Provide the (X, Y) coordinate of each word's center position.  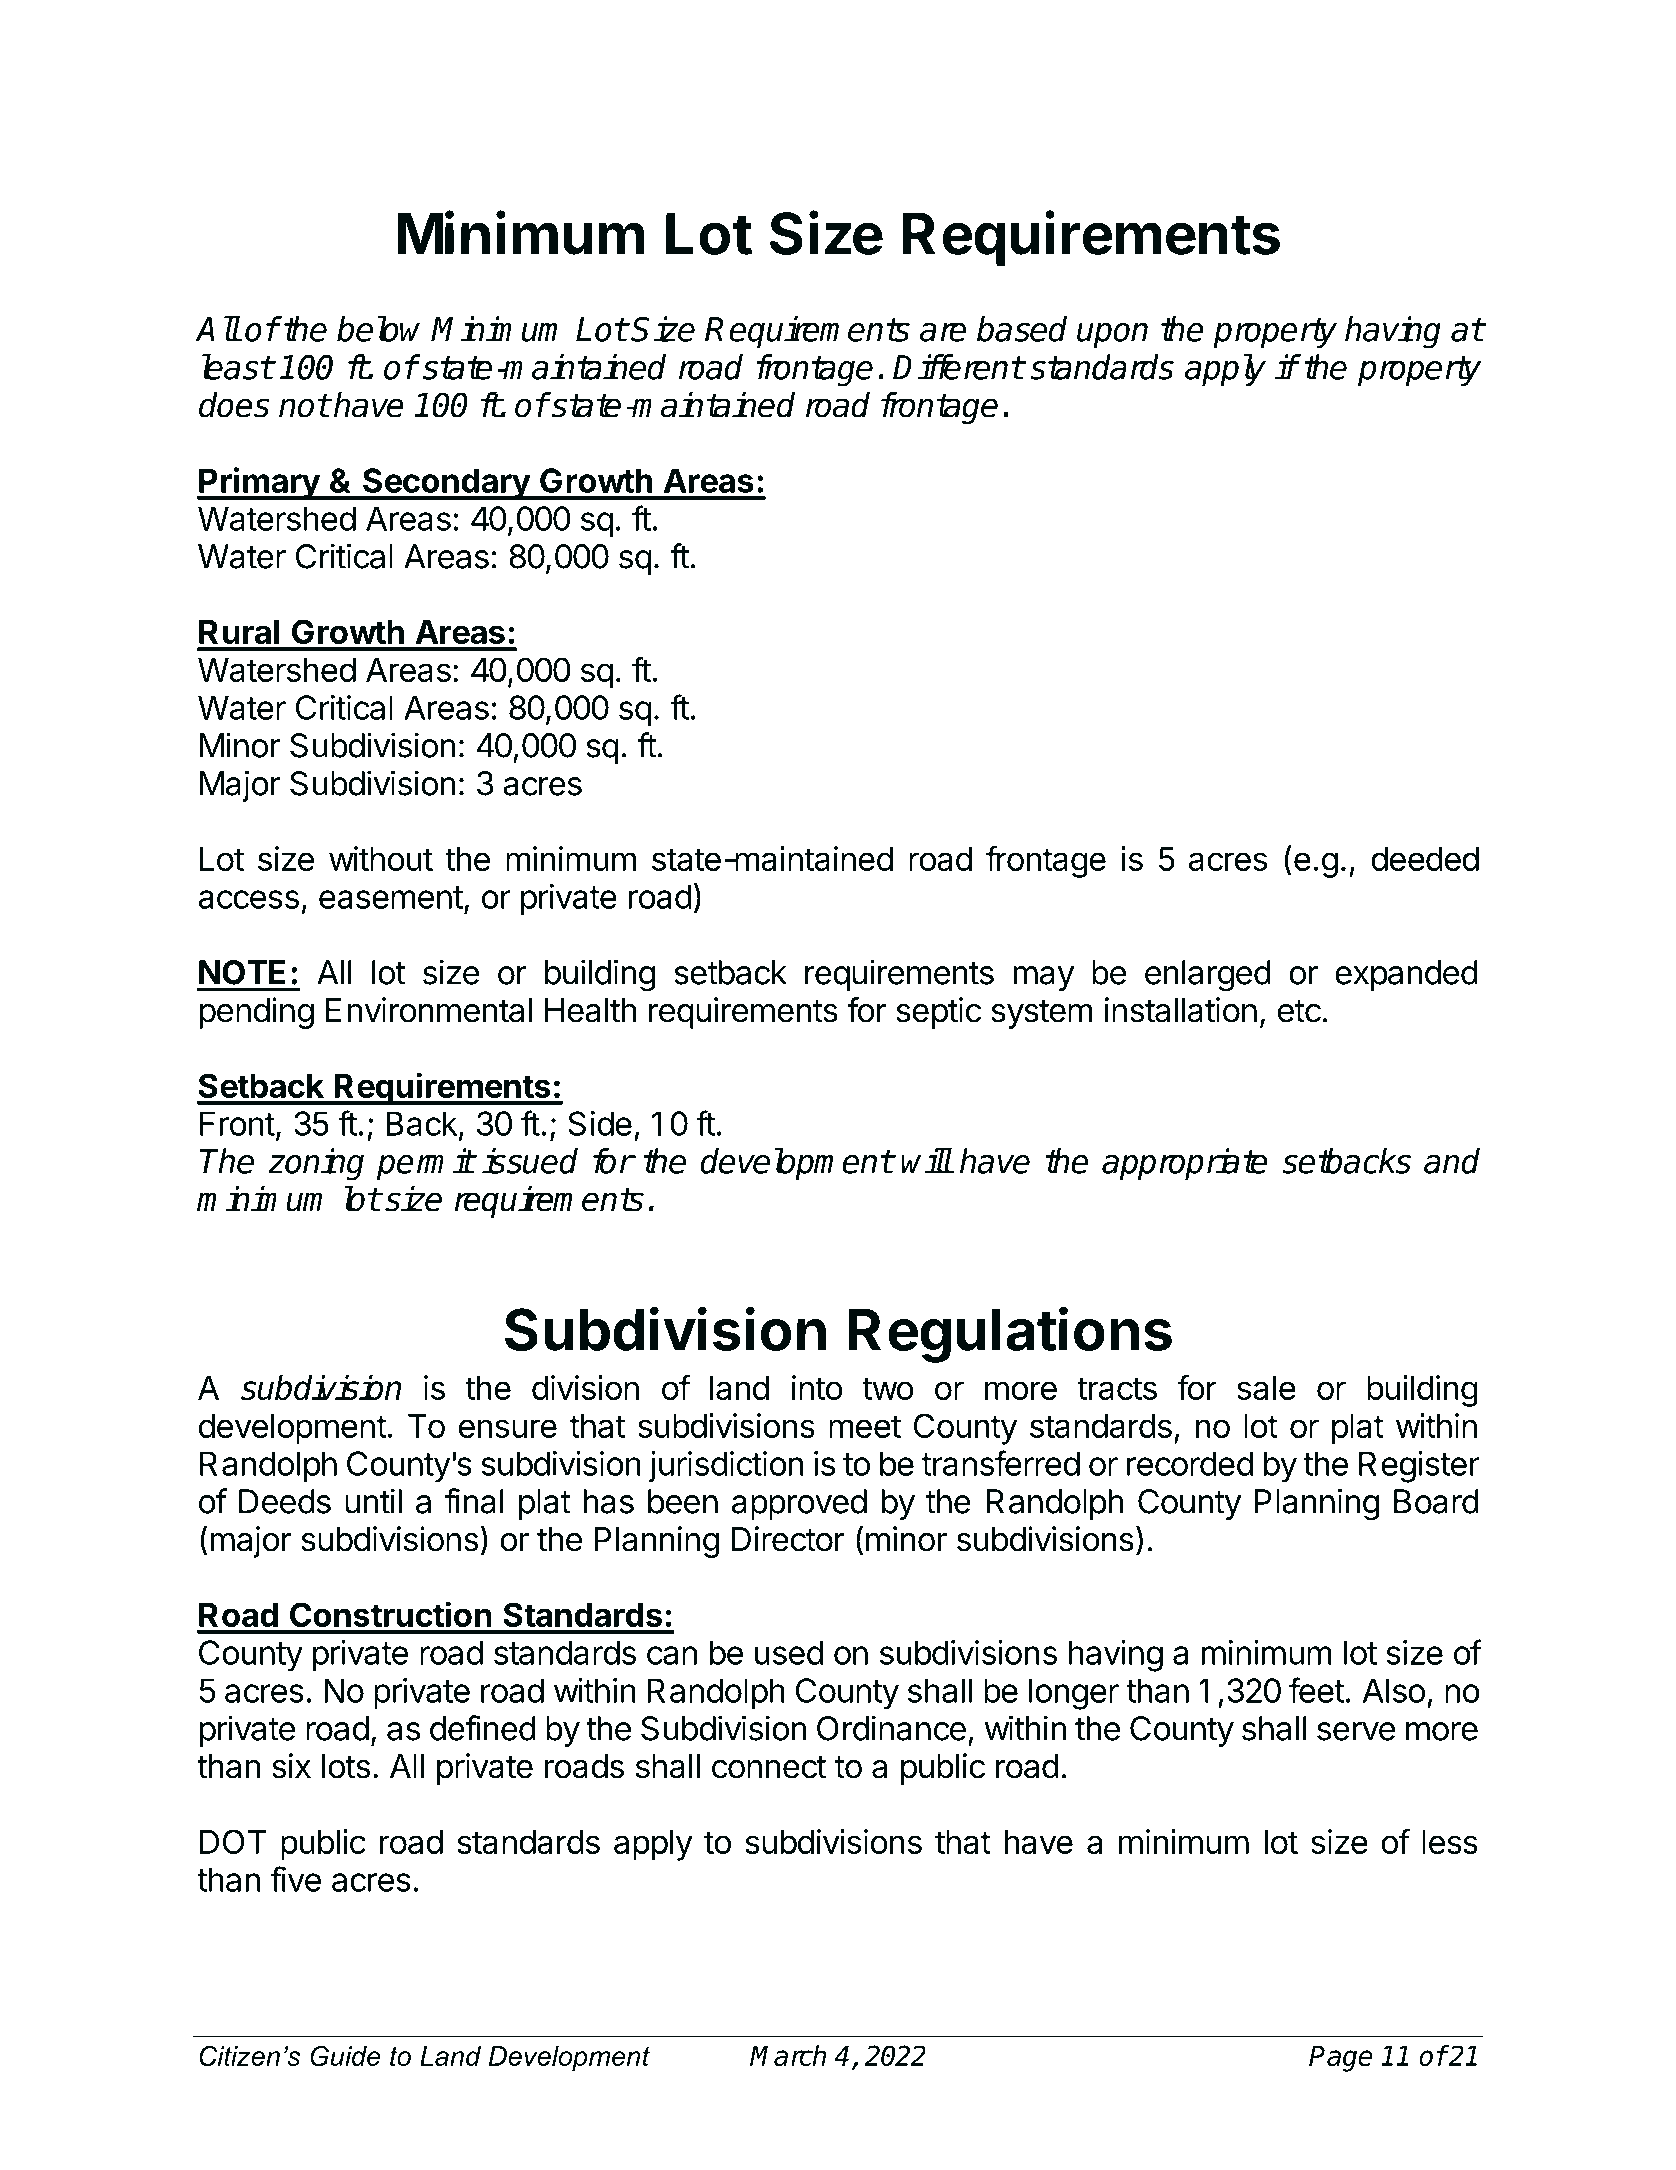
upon (1112, 335)
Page (1341, 2059)
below (378, 329)
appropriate (1185, 1164)
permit (425, 1164)
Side (600, 1123)
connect (769, 1767)
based (1022, 329)
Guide (345, 2056)
